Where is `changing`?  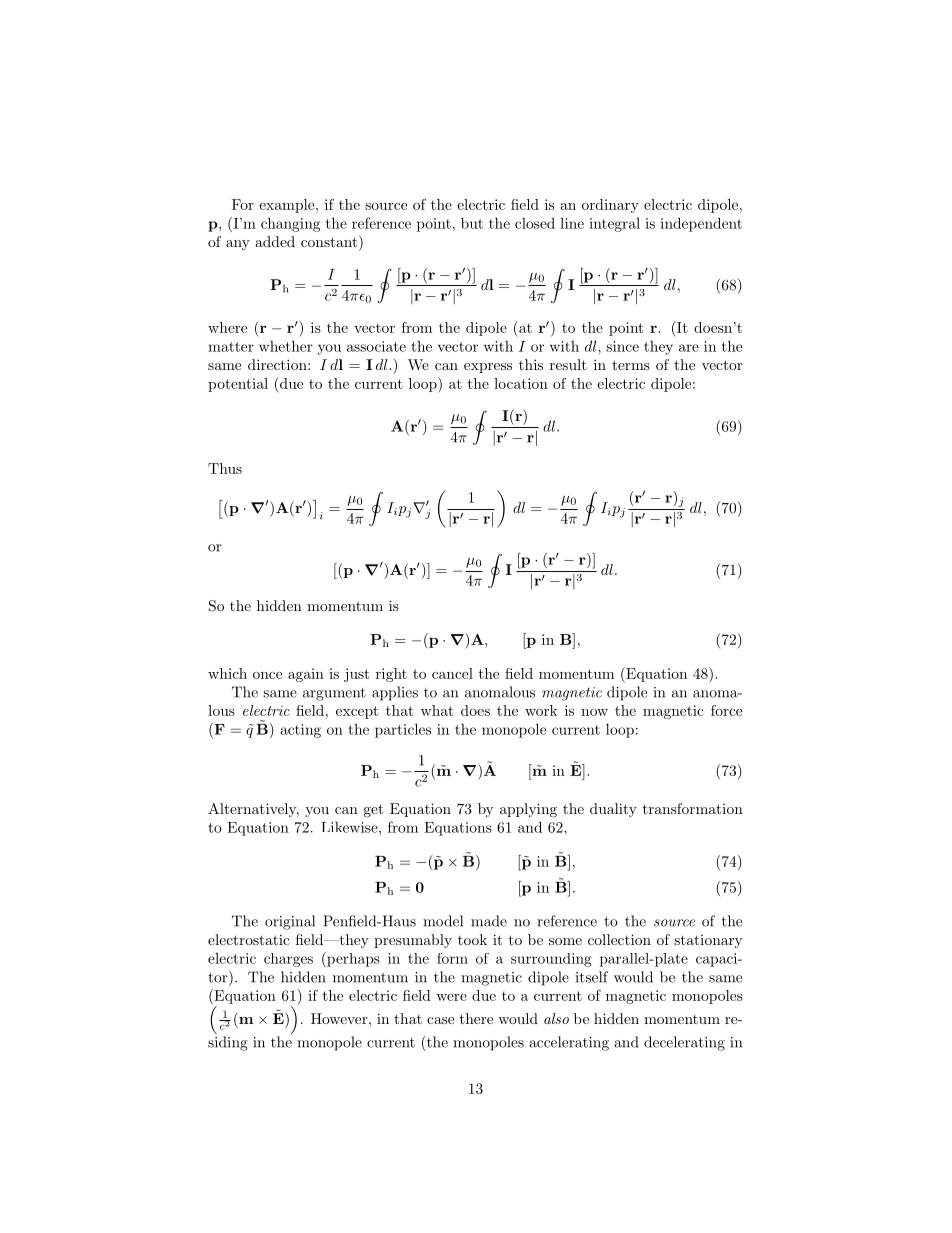 changing is located at coordinates (290, 224).
